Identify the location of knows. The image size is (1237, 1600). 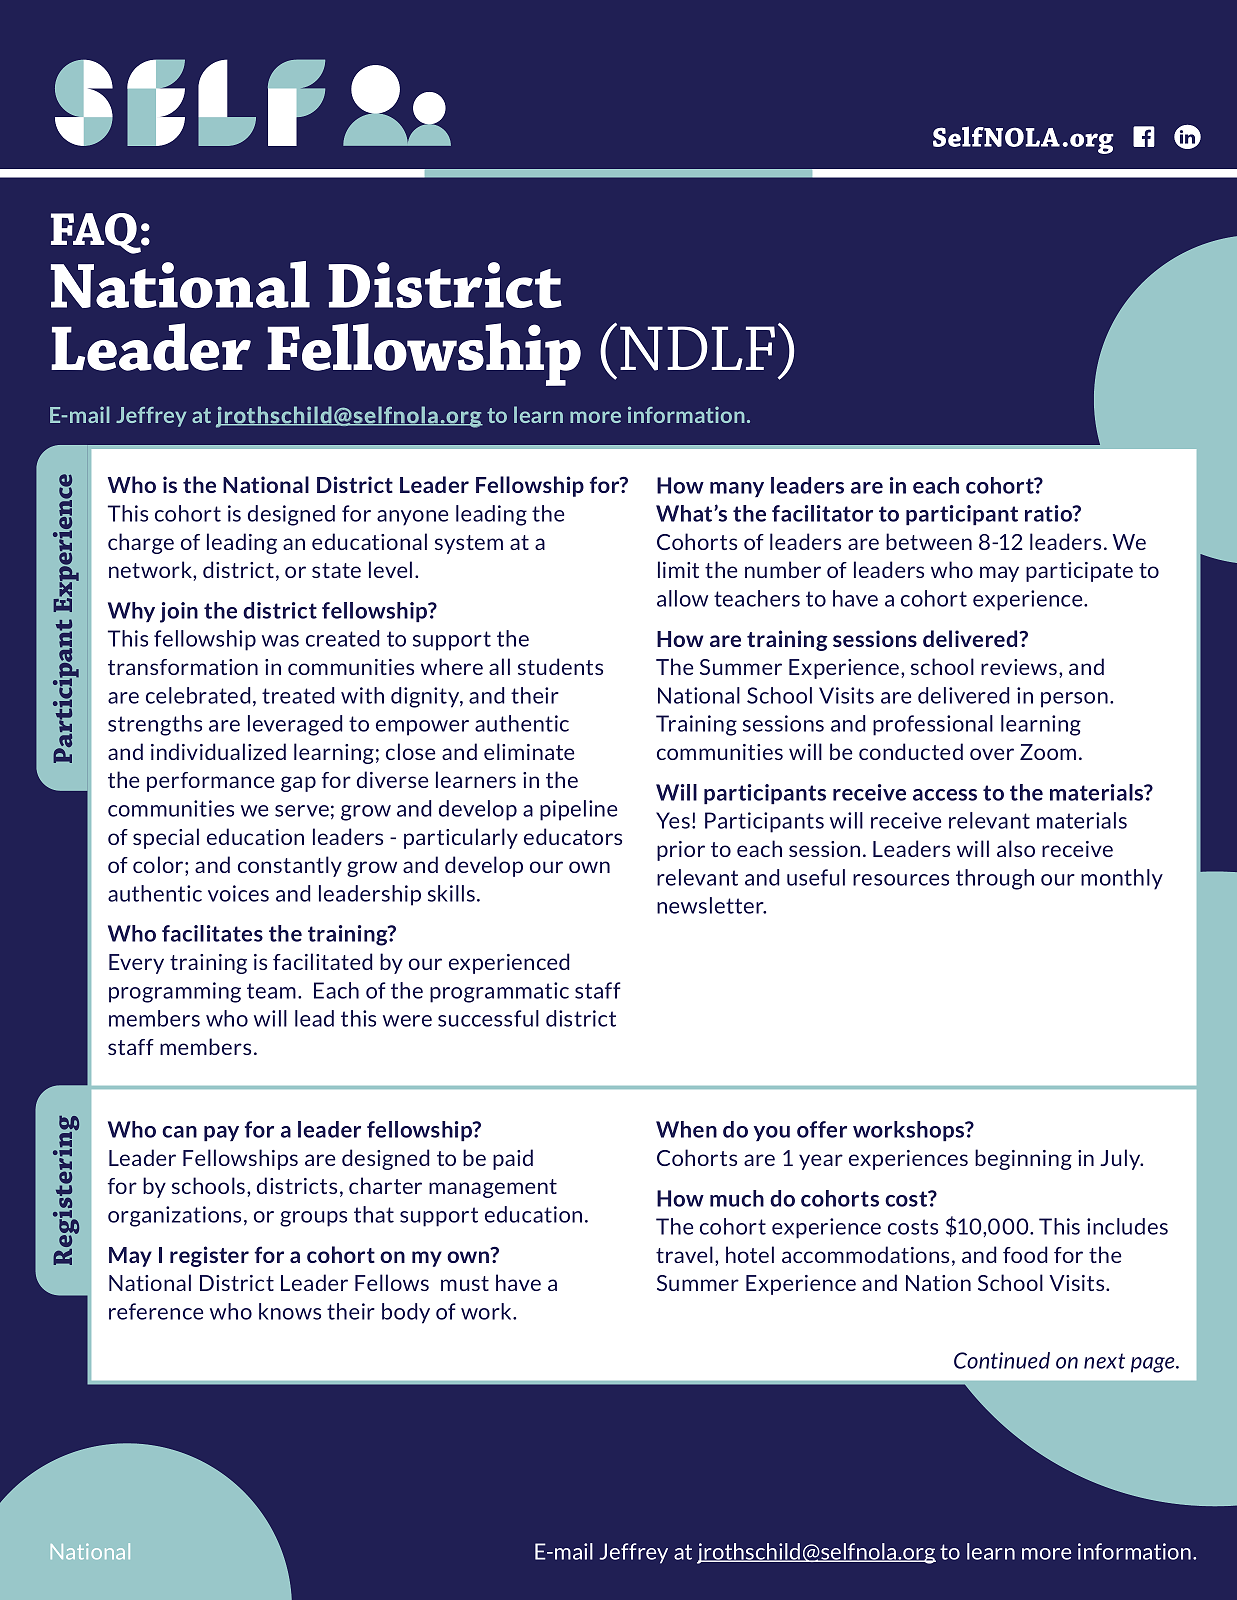
(290, 1311).
